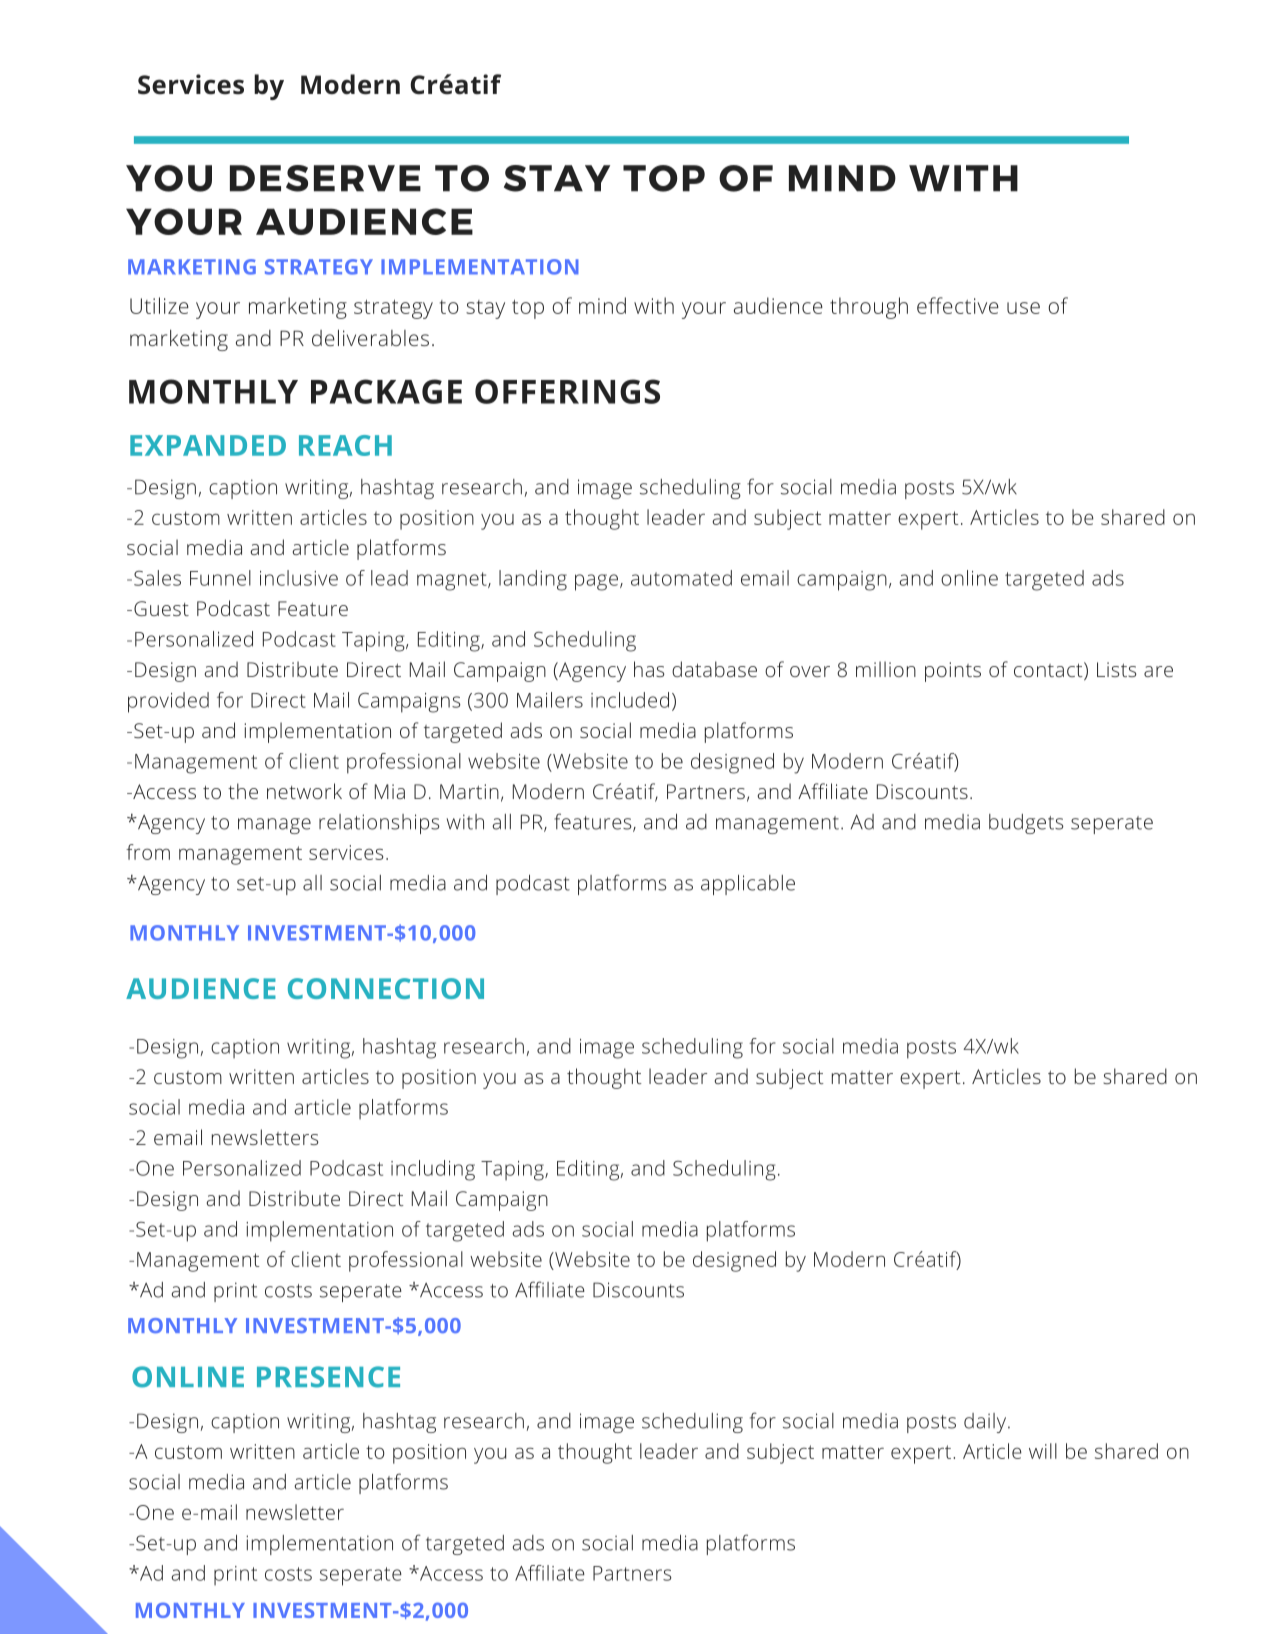 The image size is (1263, 1634). I want to click on use, so click(1023, 308).
